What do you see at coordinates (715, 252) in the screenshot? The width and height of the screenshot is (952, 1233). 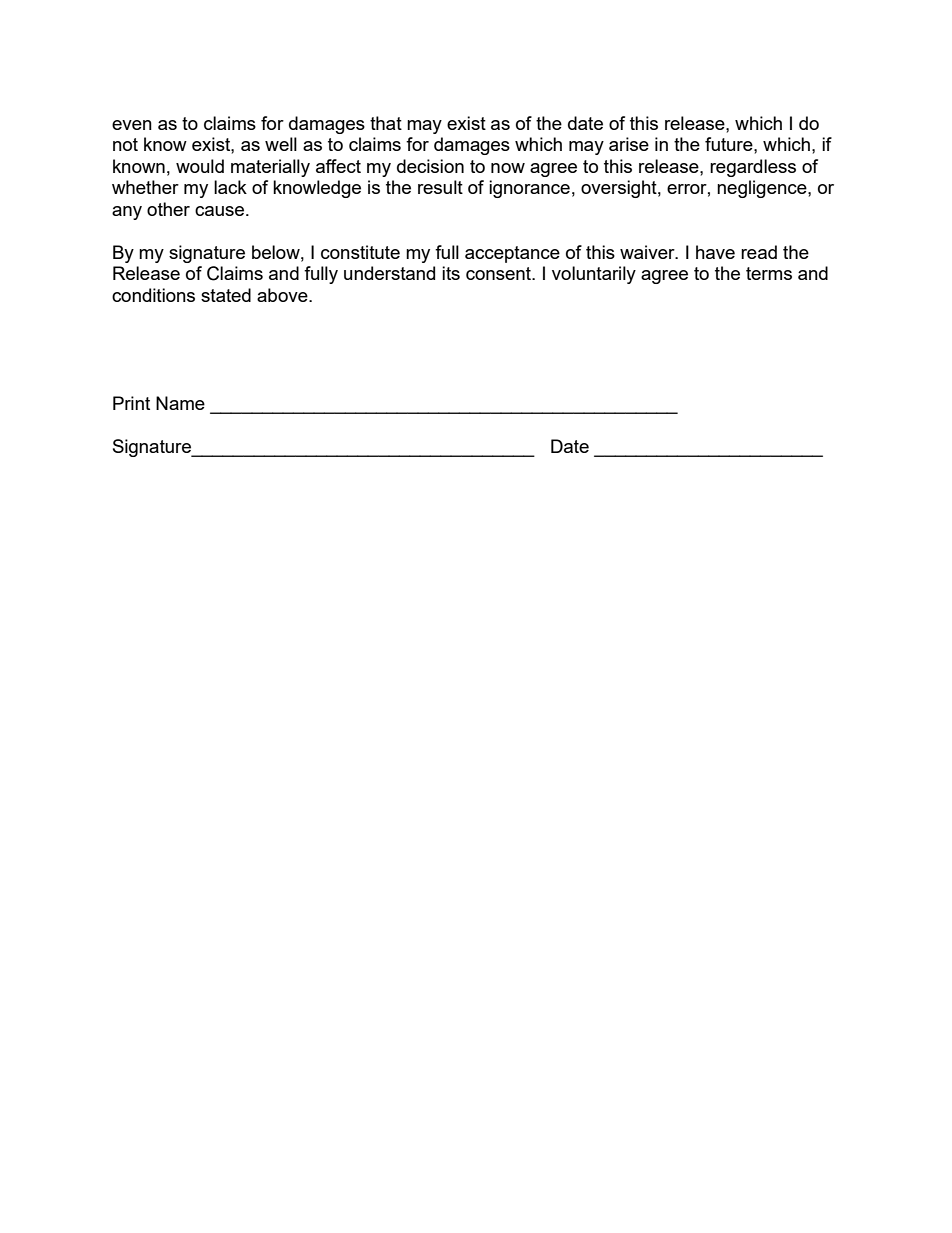 I see `have` at bounding box center [715, 252].
